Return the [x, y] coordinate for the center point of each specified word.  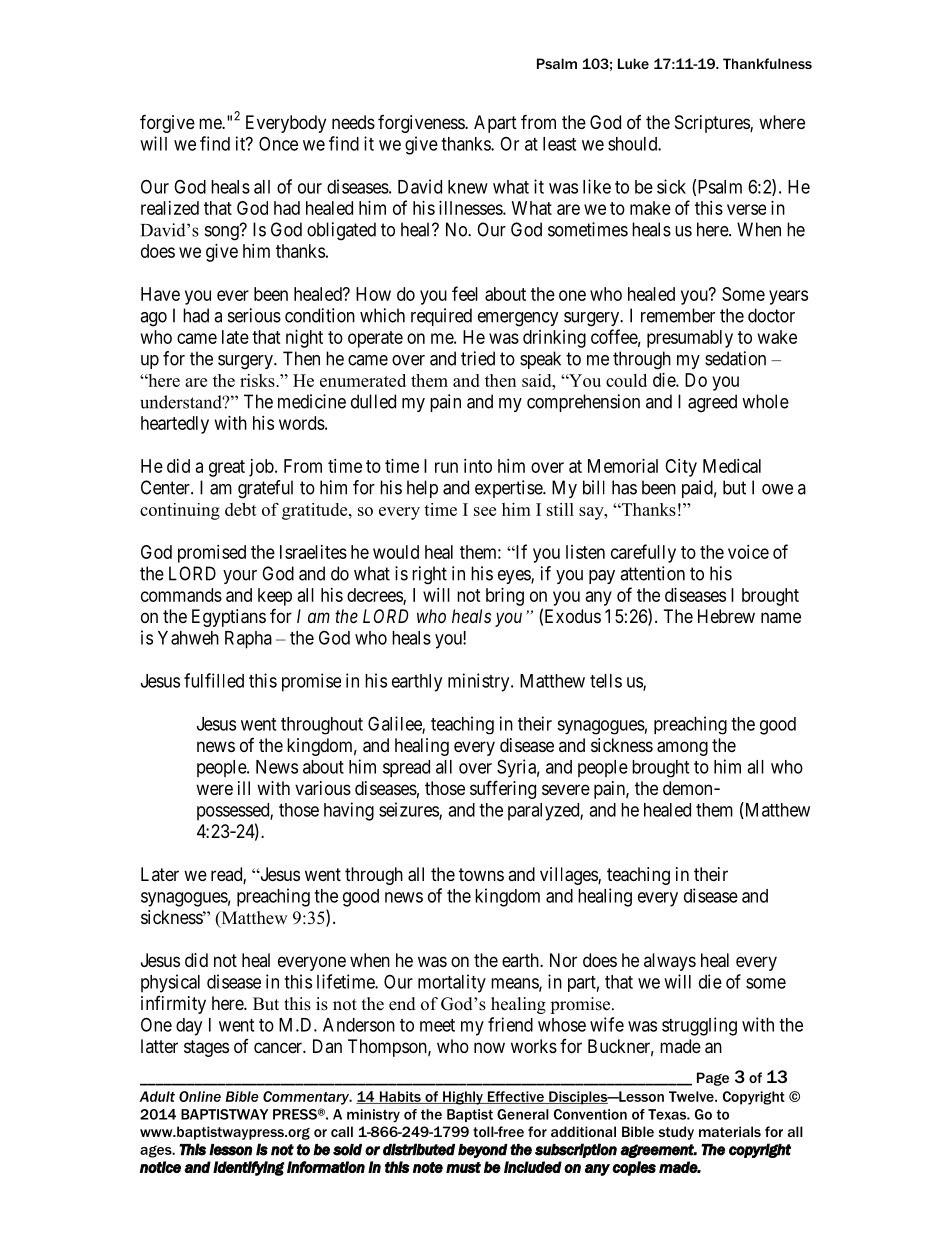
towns [481, 874]
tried [478, 358]
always [670, 962]
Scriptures [713, 124]
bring [505, 597]
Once [278, 143]
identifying [249, 1168]
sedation [735, 358]
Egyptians [229, 618]
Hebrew [726, 616]
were [214, 789]
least [559, 144]
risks [258, 380]
